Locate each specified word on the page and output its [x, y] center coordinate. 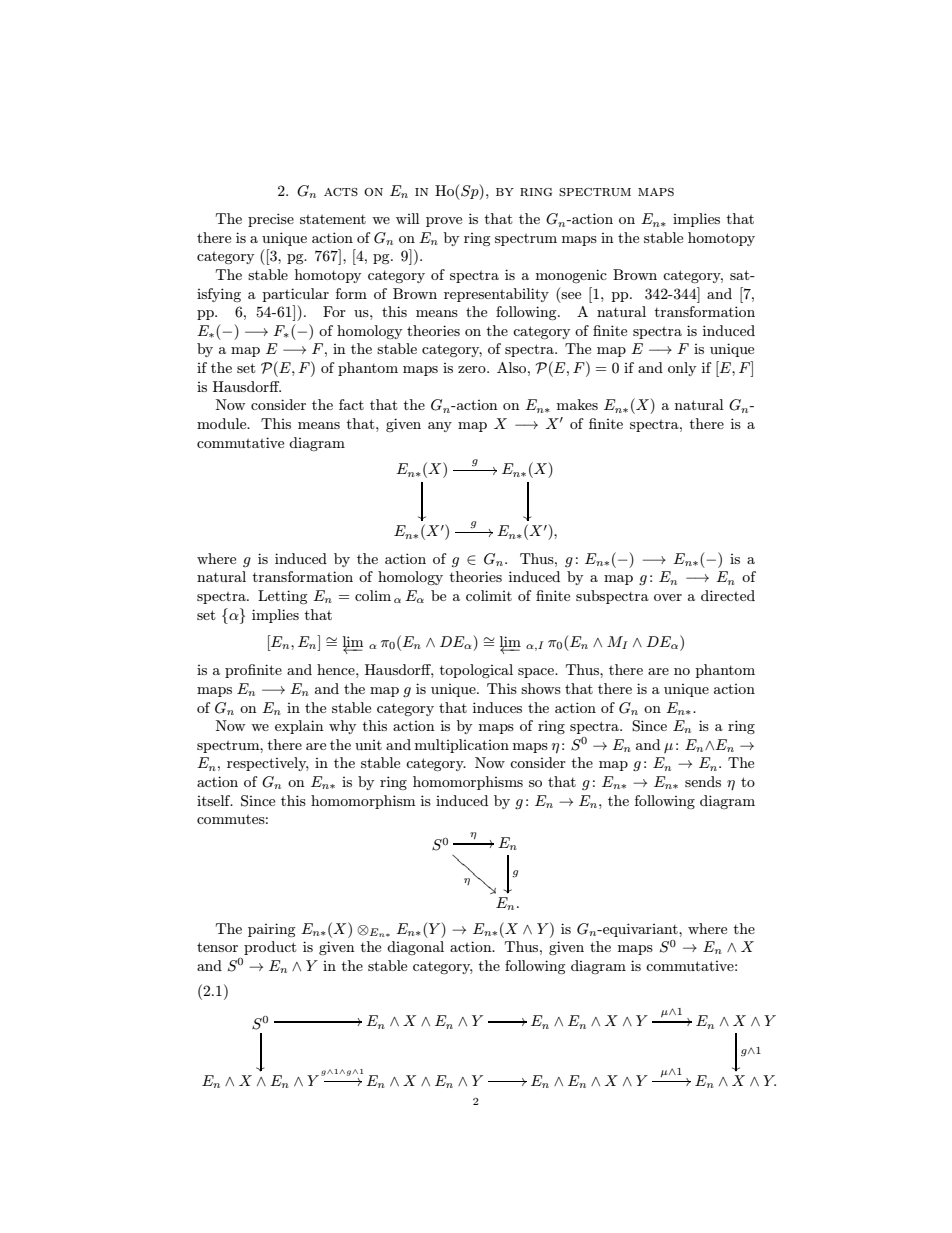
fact [351, 404]
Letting [282, 597]
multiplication [462, 746]
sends [703, 781]
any [440, 427]
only [682, 369]
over [668, 597]
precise [271, 220]
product [270, 948]
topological [476, 671]
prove [444, 222]
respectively [268, 764]
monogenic [571, 276]
